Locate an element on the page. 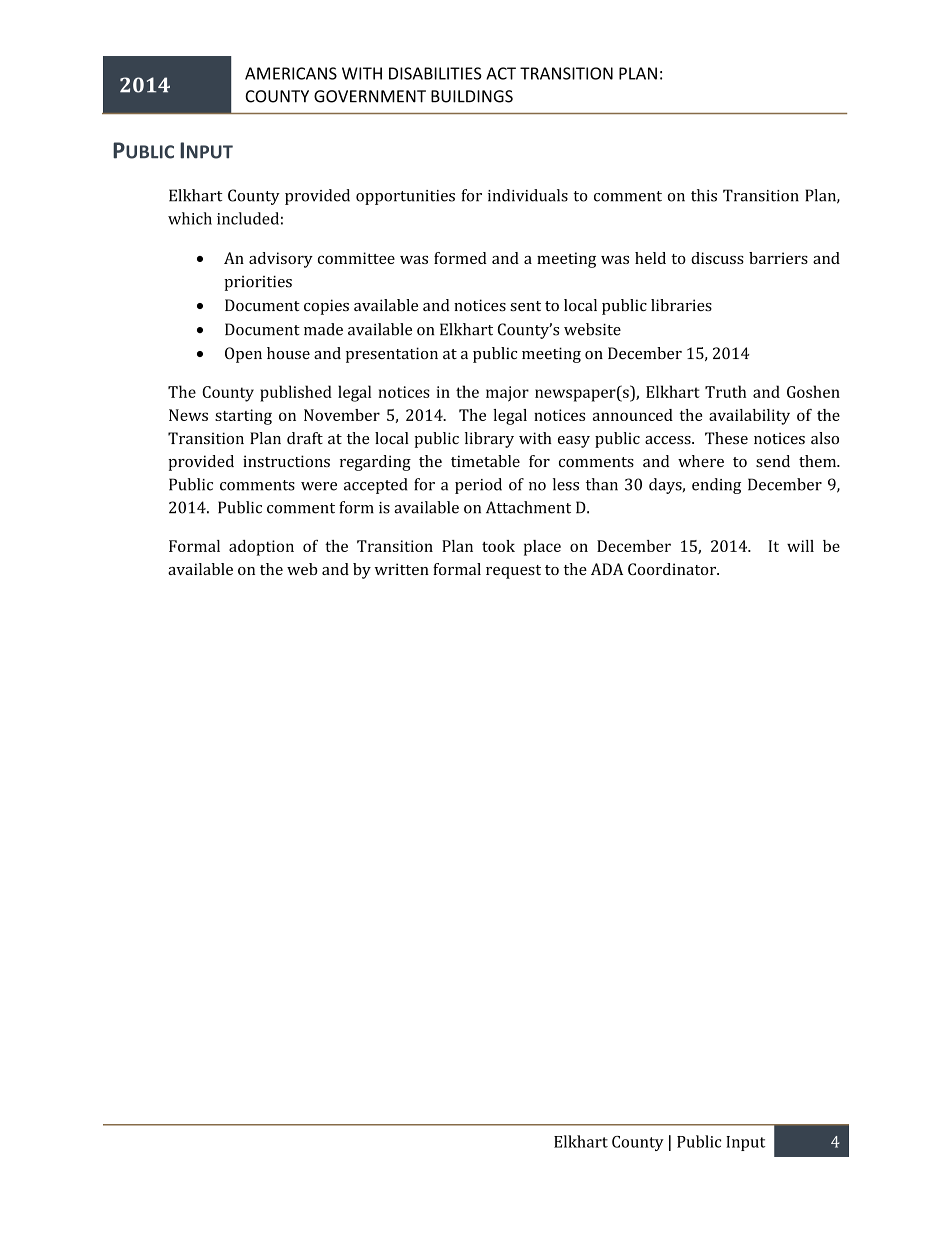  AMERICANS is located at coordinates (291, 73).
